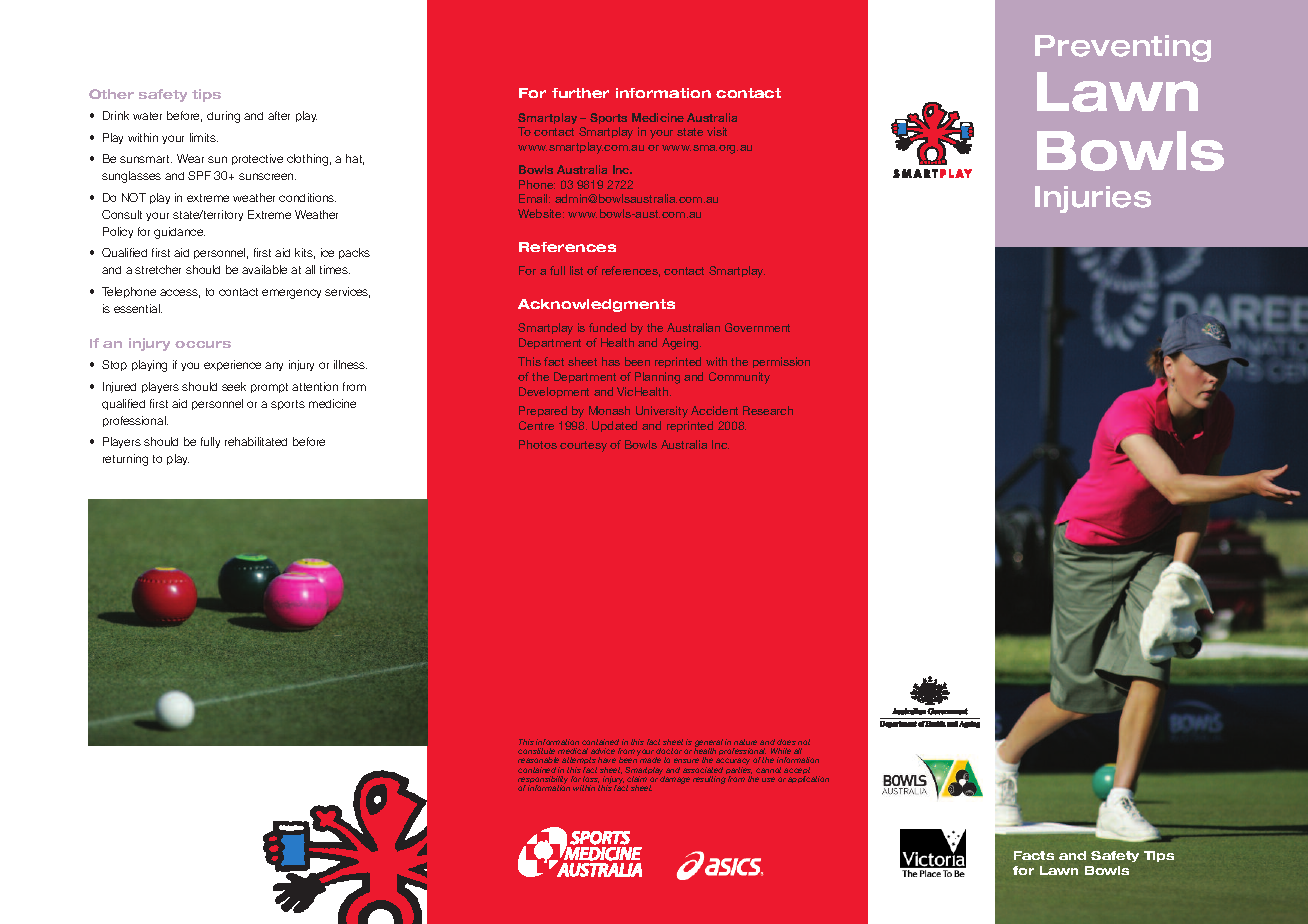 Image resolution: width=1308 pixels, height=924 pixels. I want to click on returning, so click(125, 460).
